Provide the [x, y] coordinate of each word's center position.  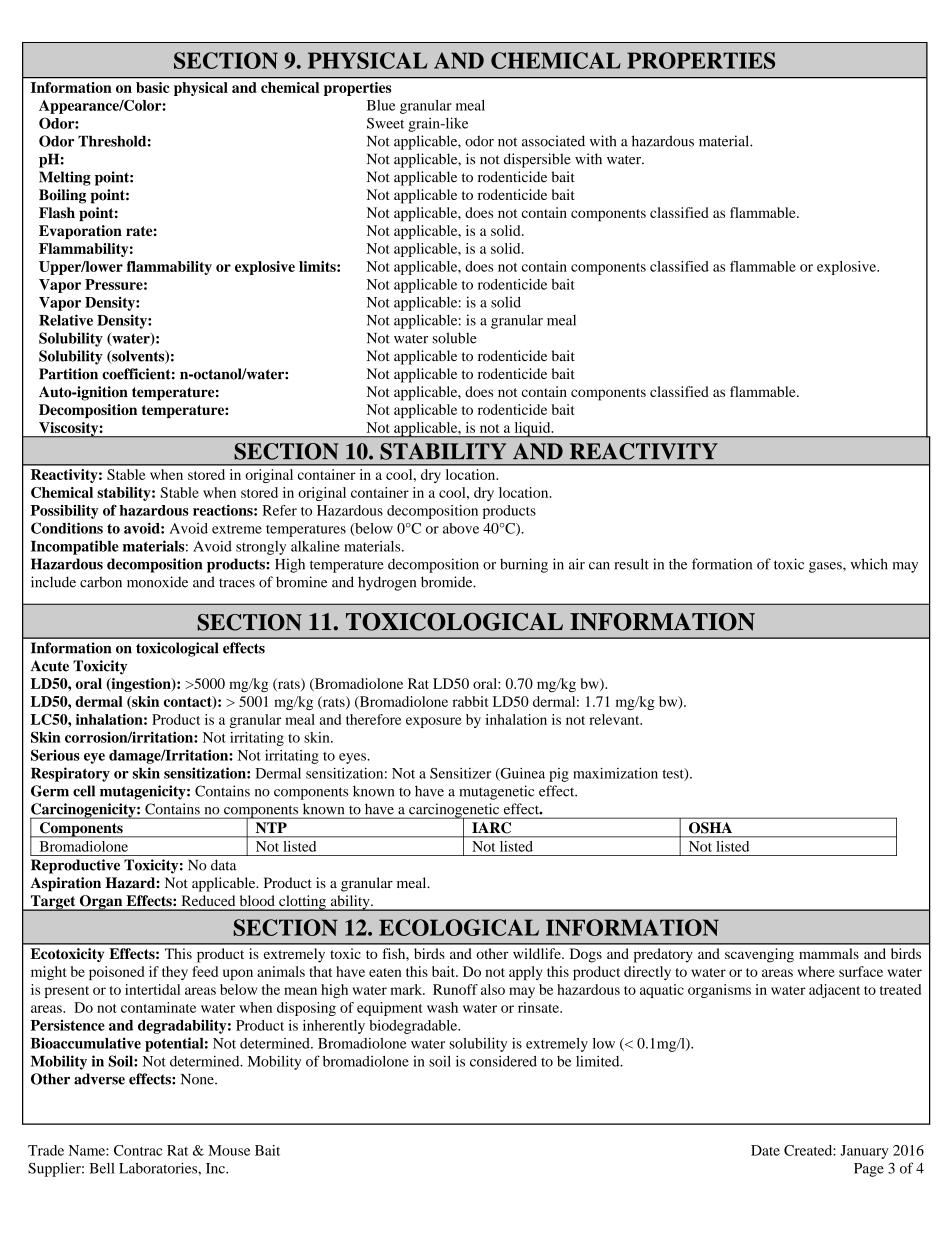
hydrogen [387, 583]
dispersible [537, 160]
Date [765, 1150]
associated [553, 141]
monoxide [157, 582]
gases [826, 567]
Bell [102, 1168]
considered [503, 1061]
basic [152, 87]
